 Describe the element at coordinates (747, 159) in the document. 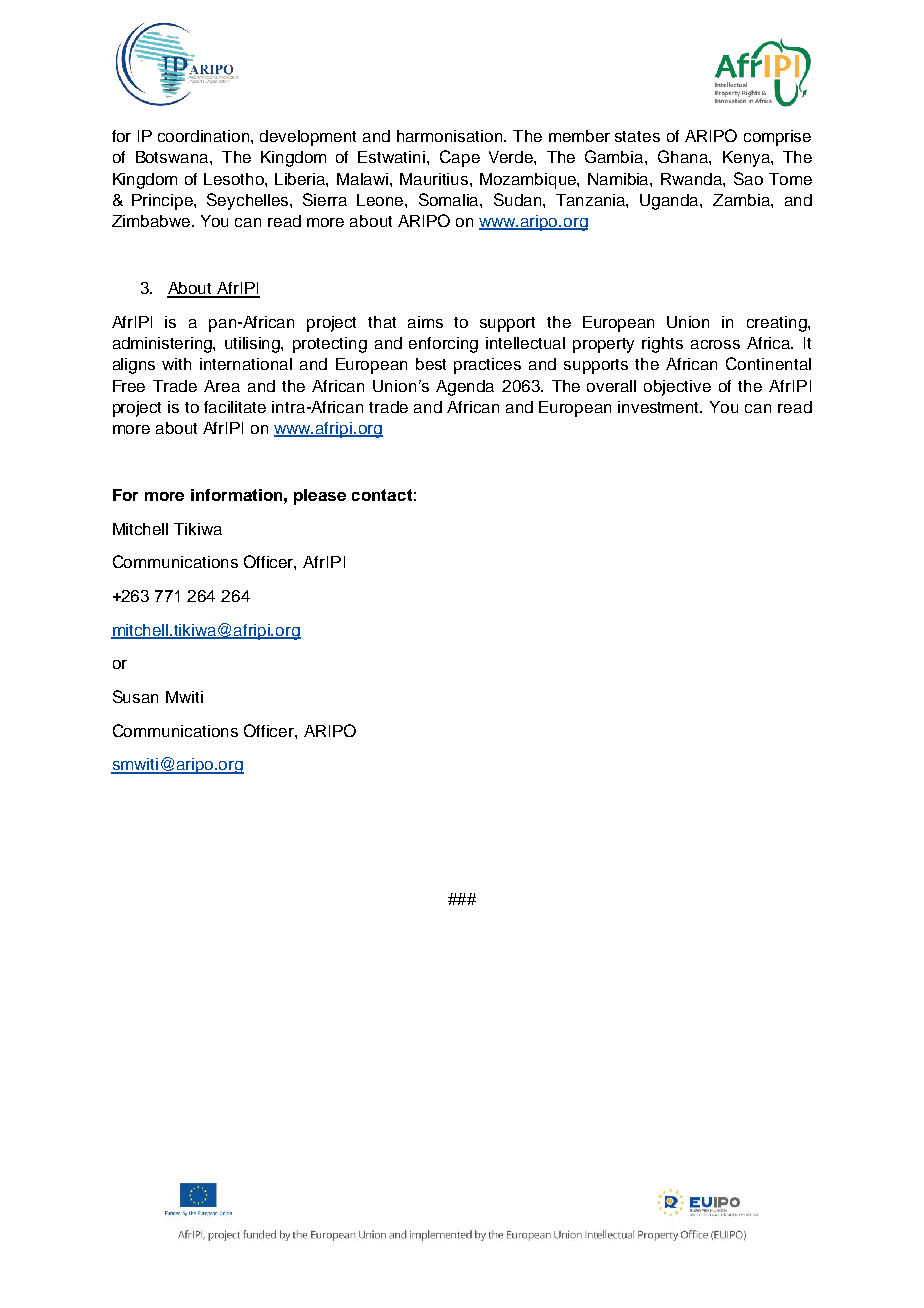

I see `Kenya` at that location.
